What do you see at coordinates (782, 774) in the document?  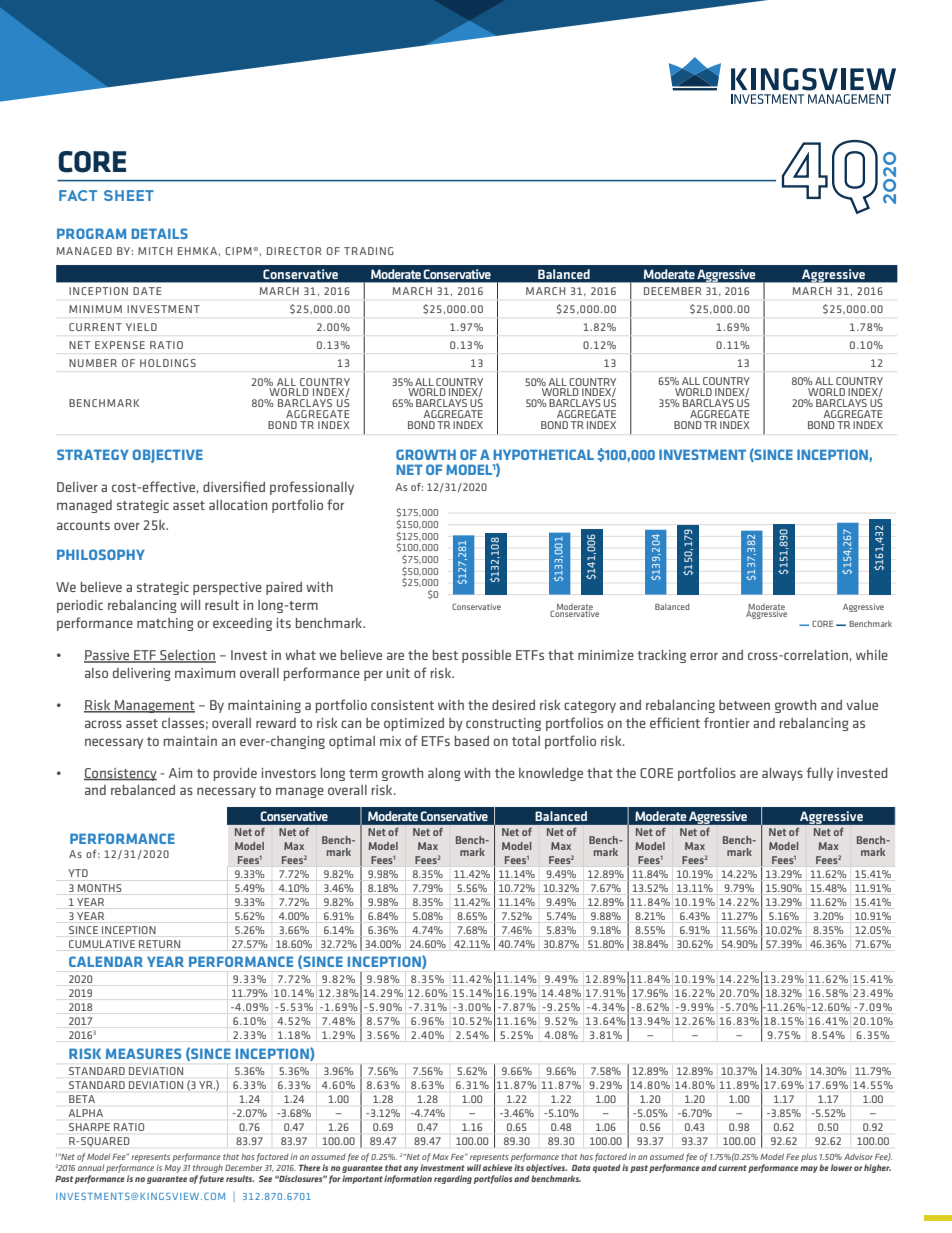 I see `always` at bounding box center [782, 774].
